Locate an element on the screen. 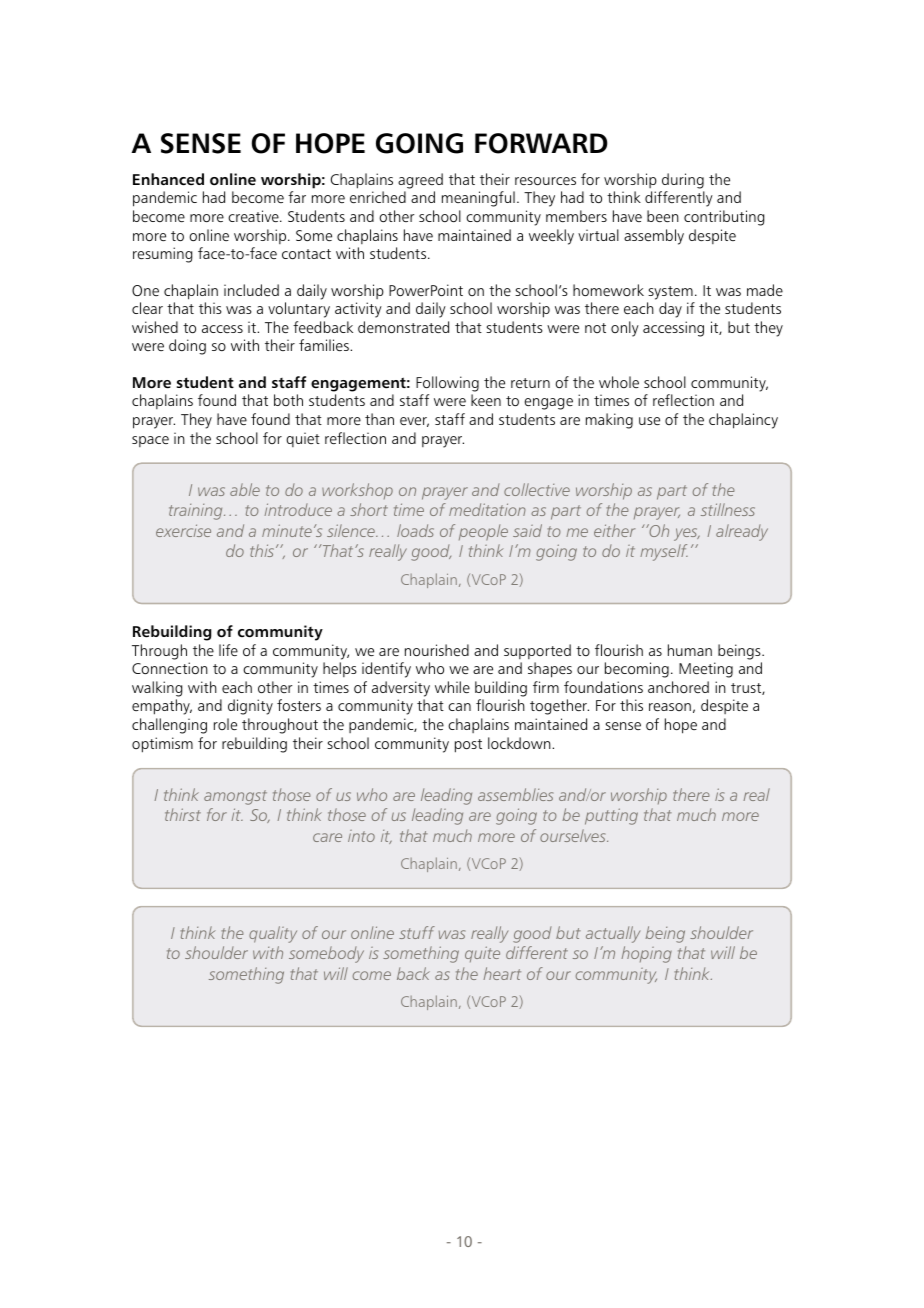  agreed is located at coordinates (420, 181).
